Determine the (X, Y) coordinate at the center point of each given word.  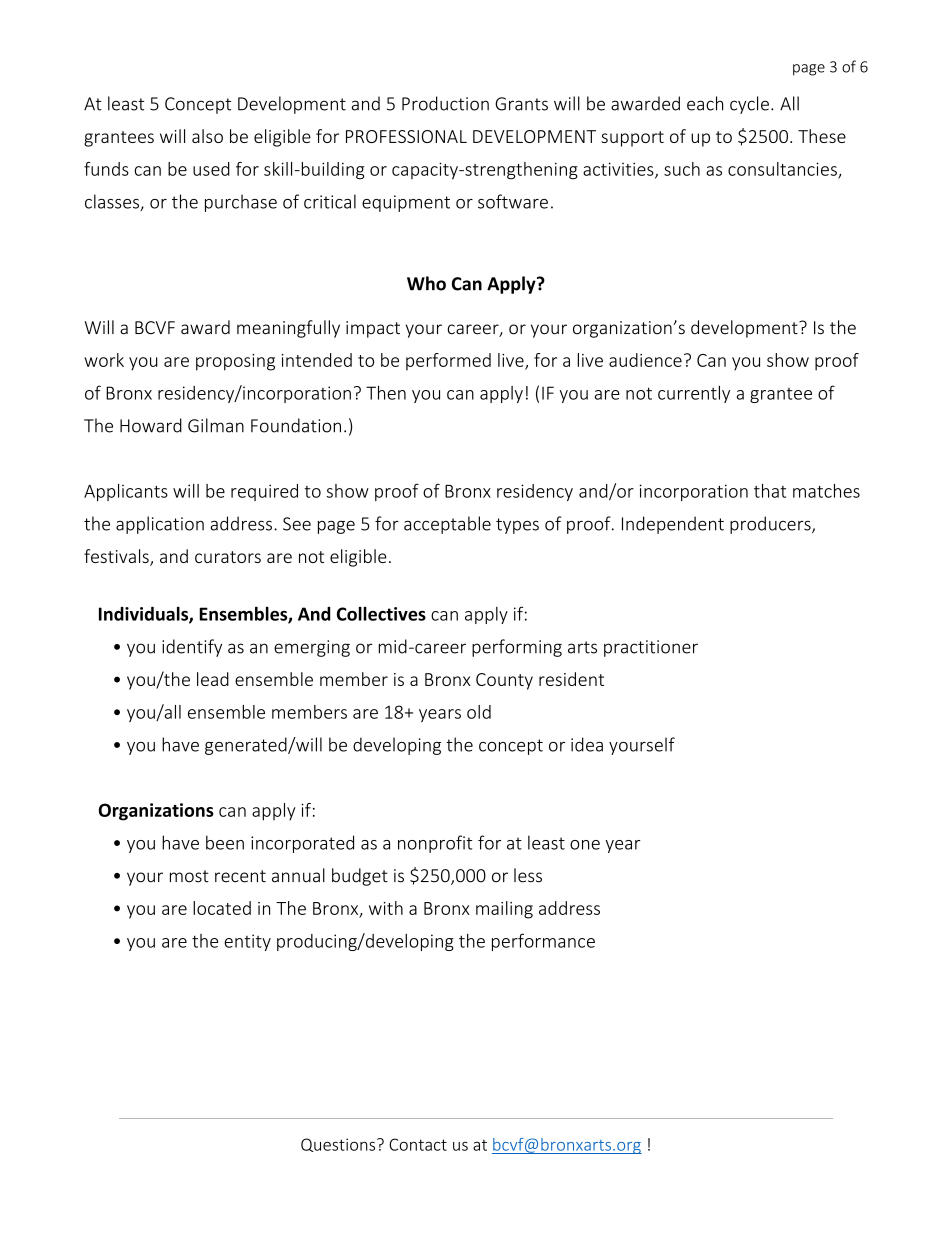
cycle (749, 105)
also (207, 136)
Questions (339, 1145)
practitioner (651, 648)
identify (192, 648)
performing (517, 648)
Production (445, 103)
